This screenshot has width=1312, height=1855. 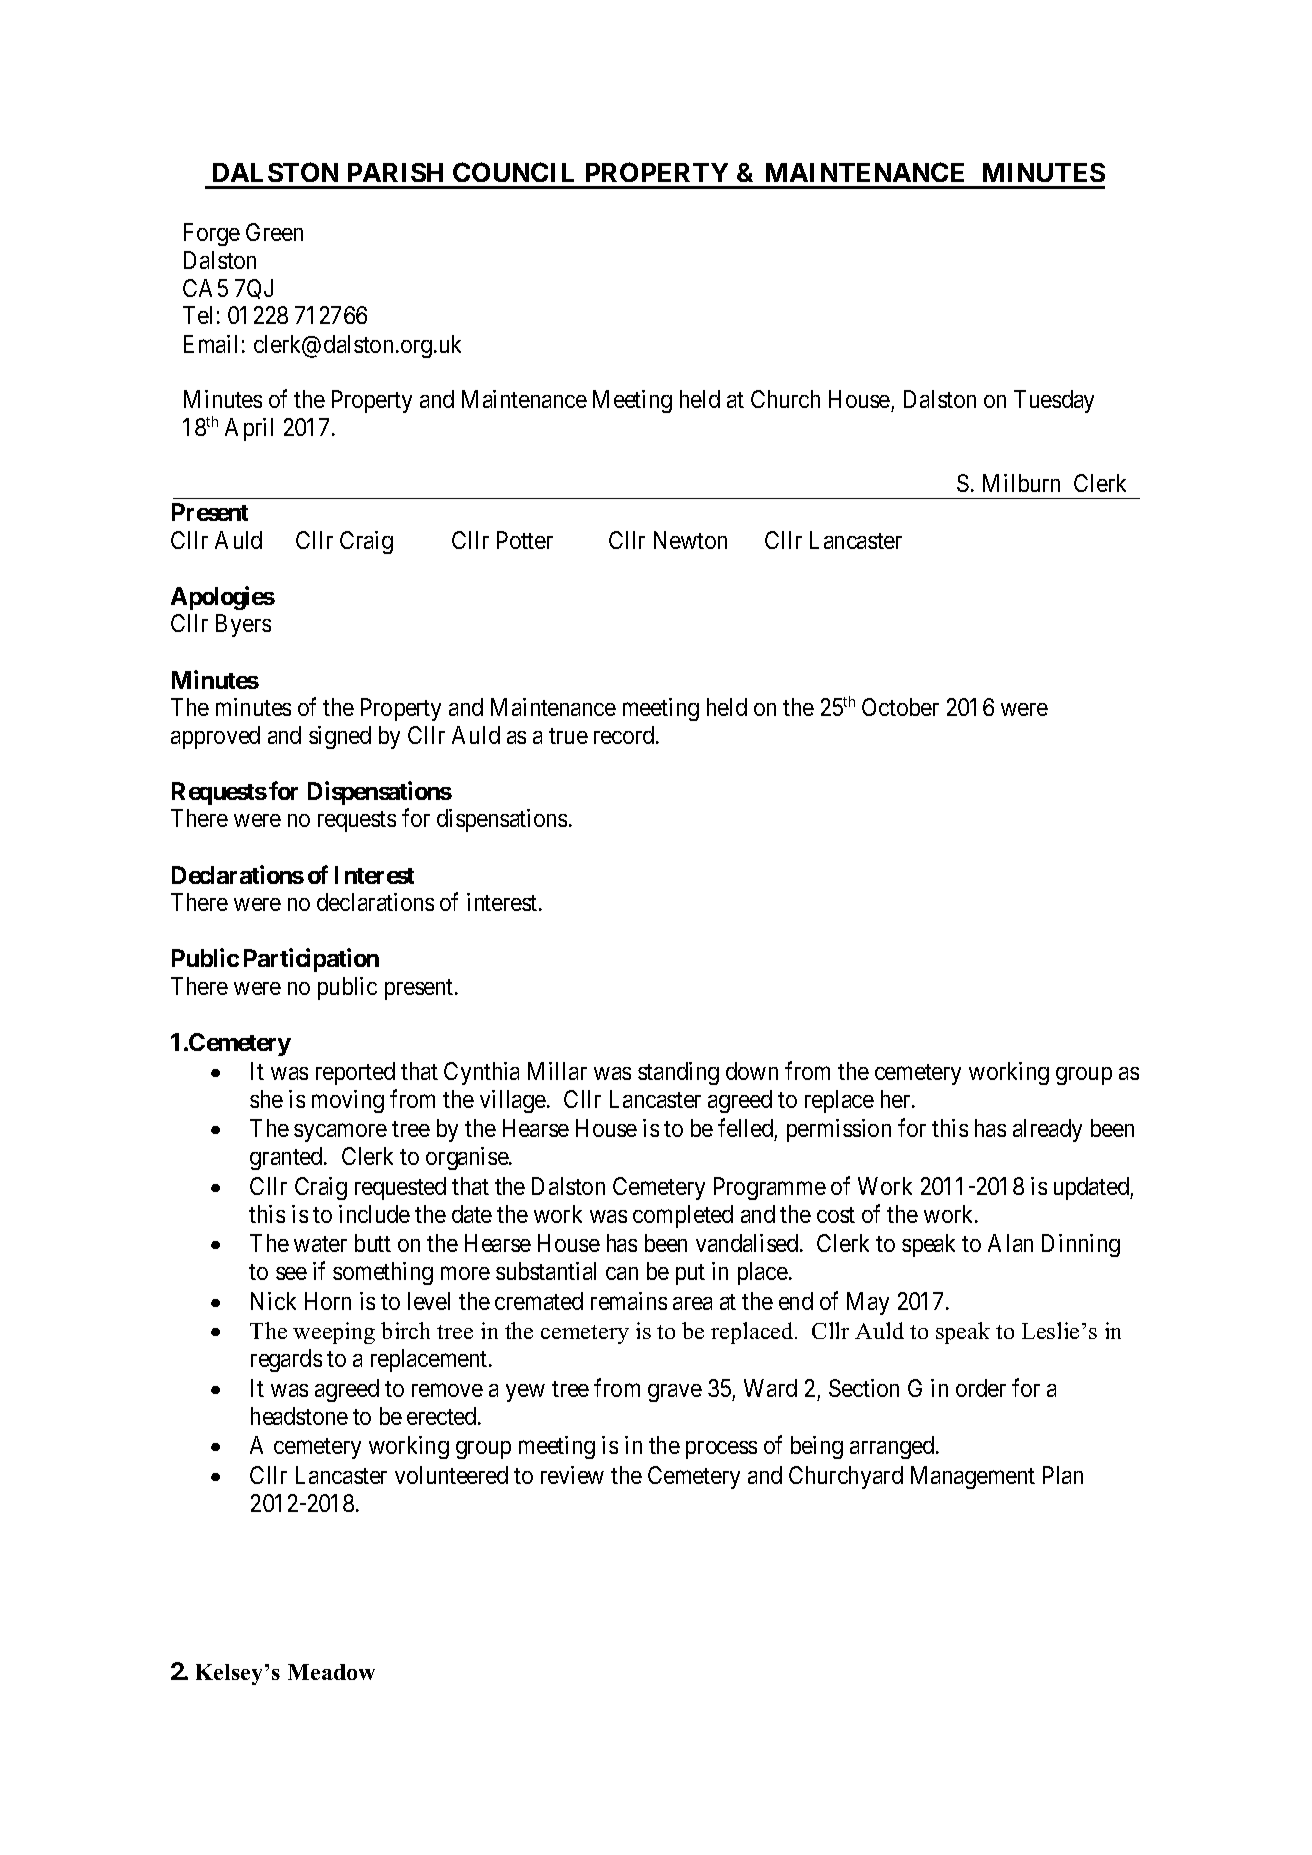 What do you see at coordinates (243, 625) in the screenshot?
I see `Byers` at bounding box center [243, 625].
